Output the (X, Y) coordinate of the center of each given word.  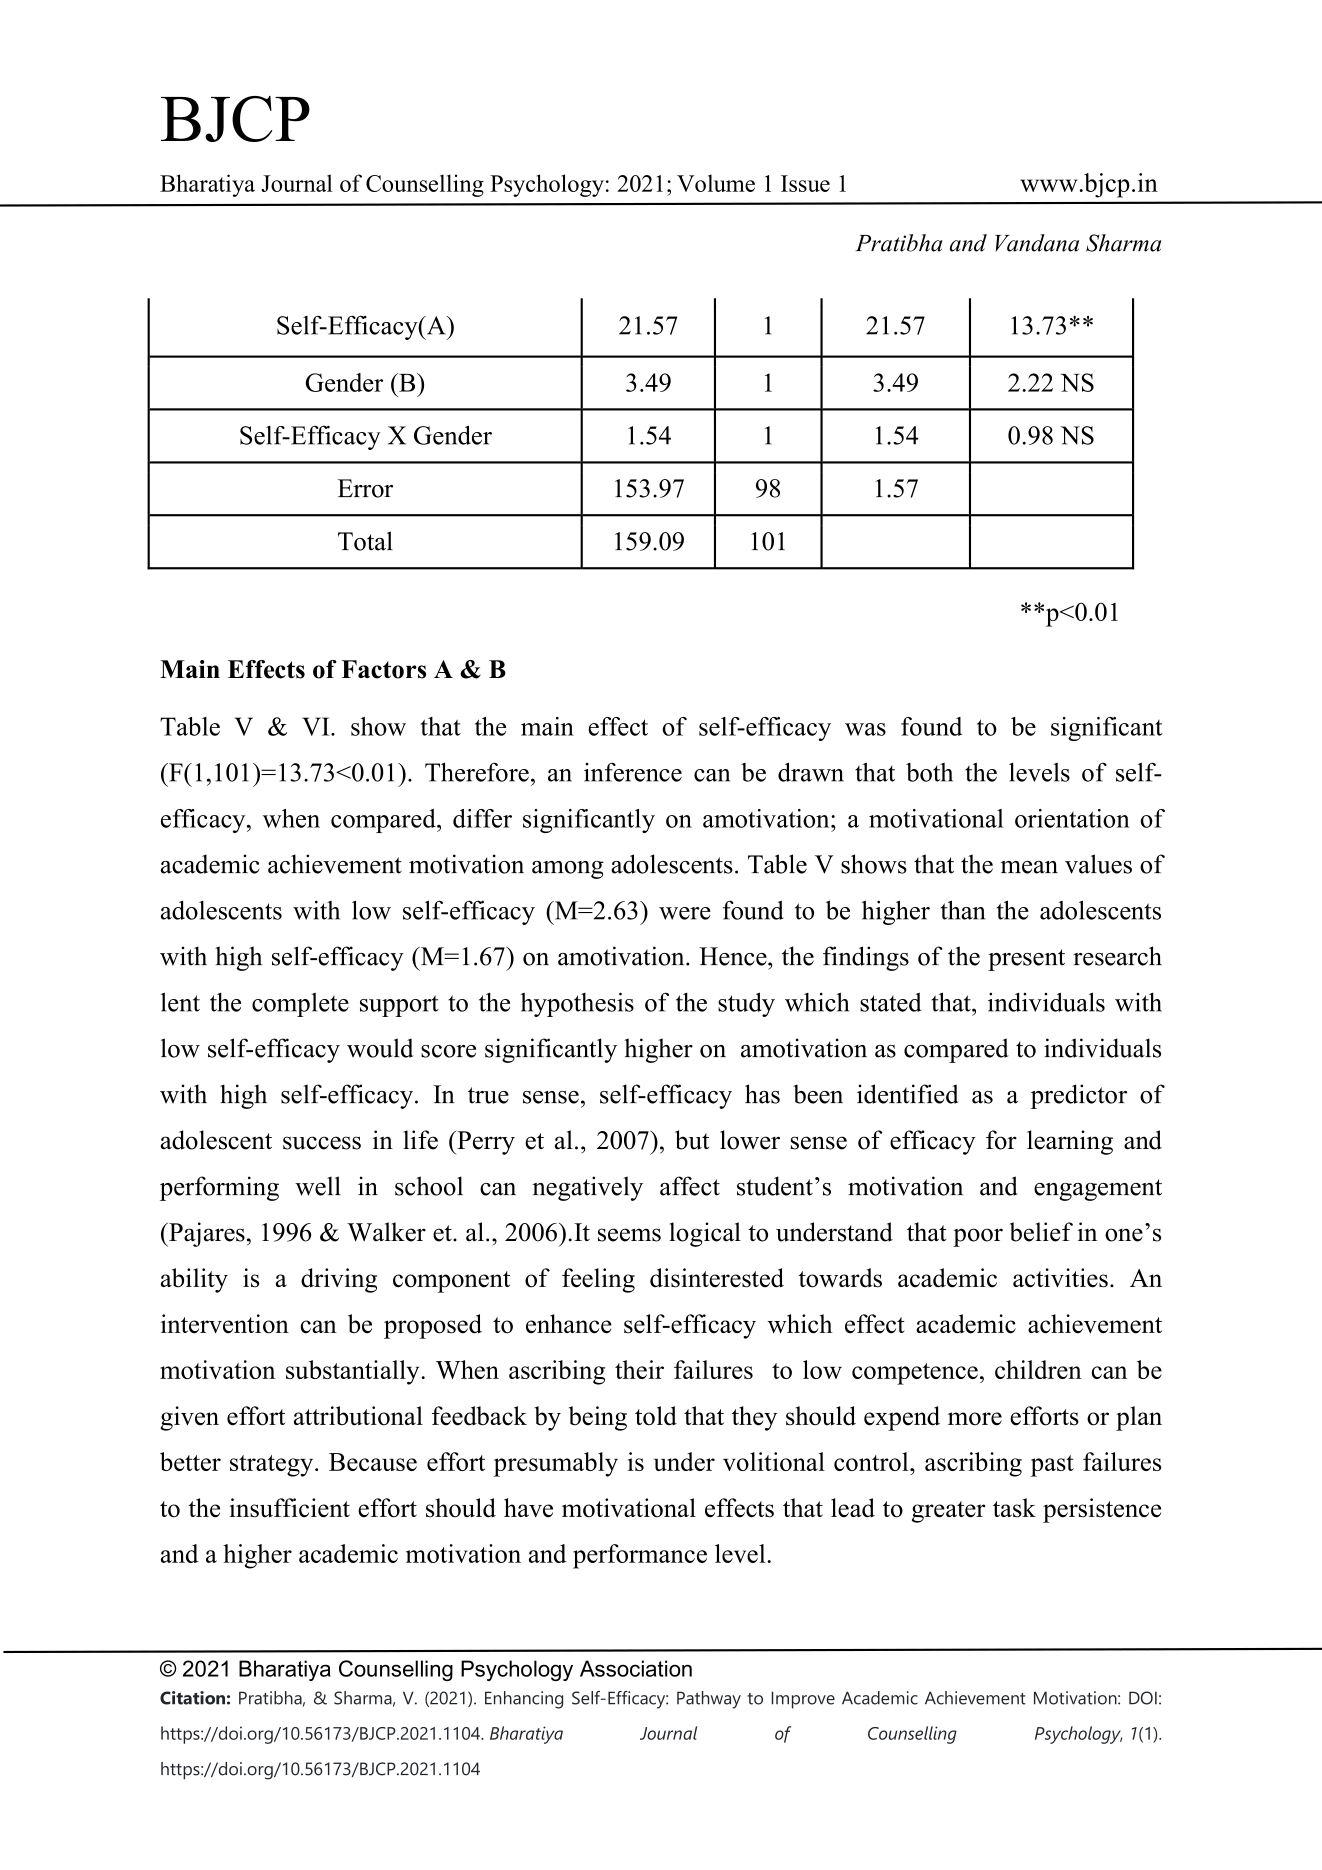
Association (636, 1668)
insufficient (289, 1508)
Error (365, 488)
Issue (805, 183)
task (1014, 1508)
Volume (716, 183)
